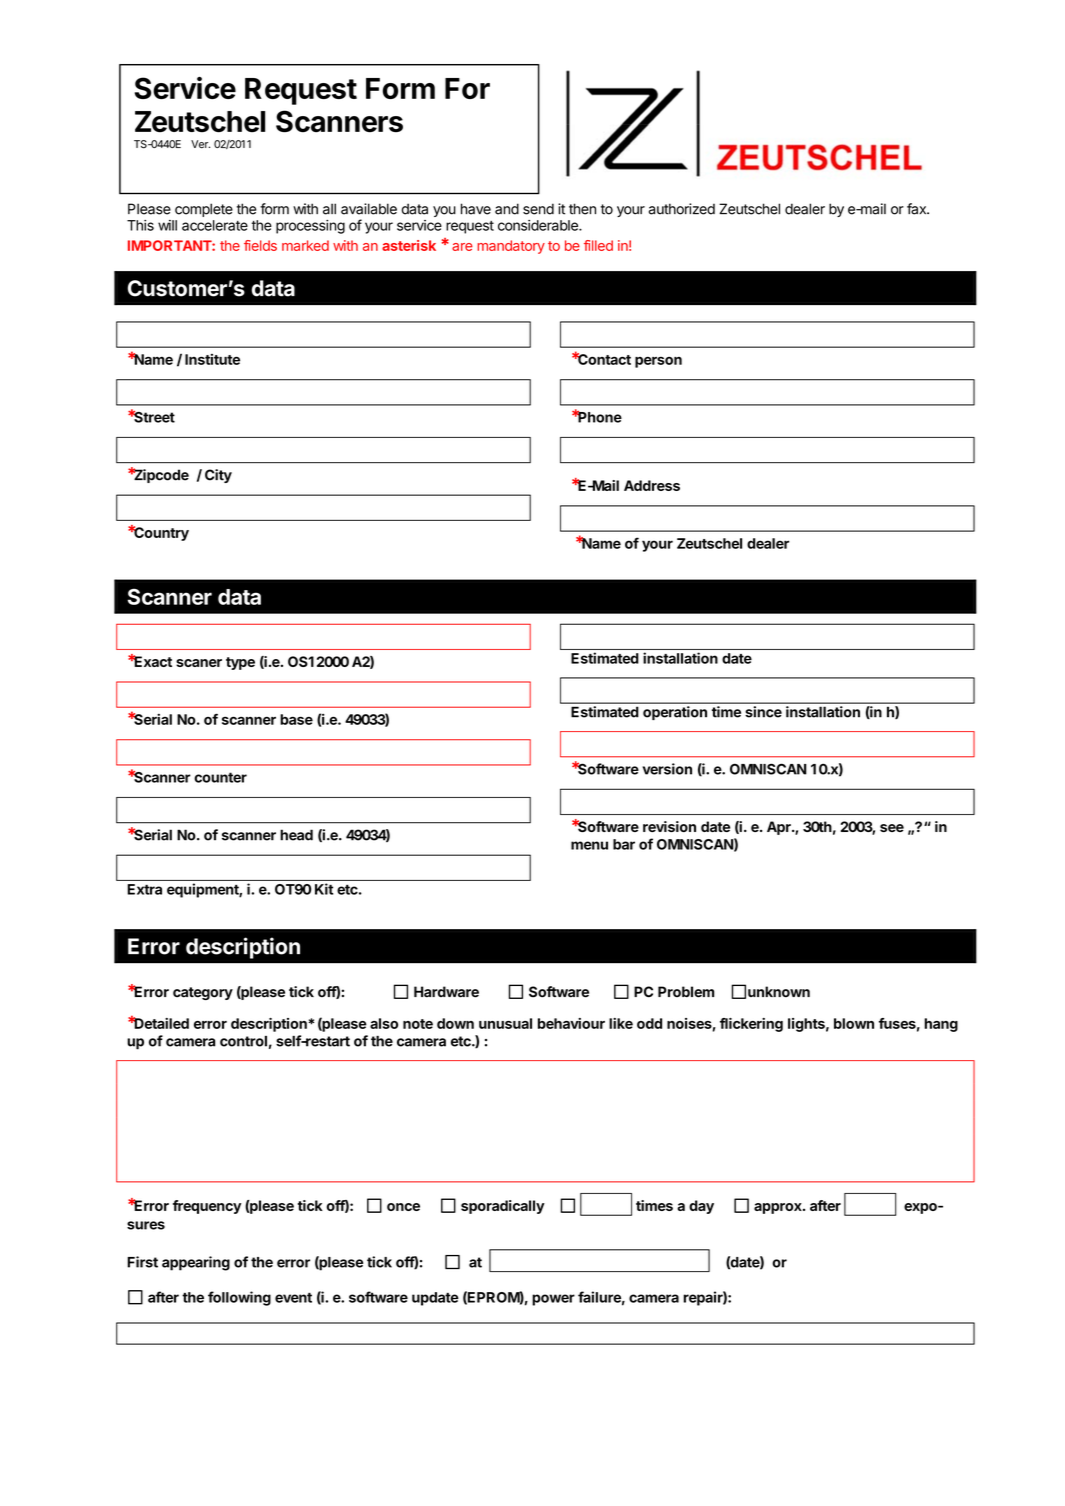  Describe the element at coordinates (553, 1300) in the screenshot. I see `power` at that location.
